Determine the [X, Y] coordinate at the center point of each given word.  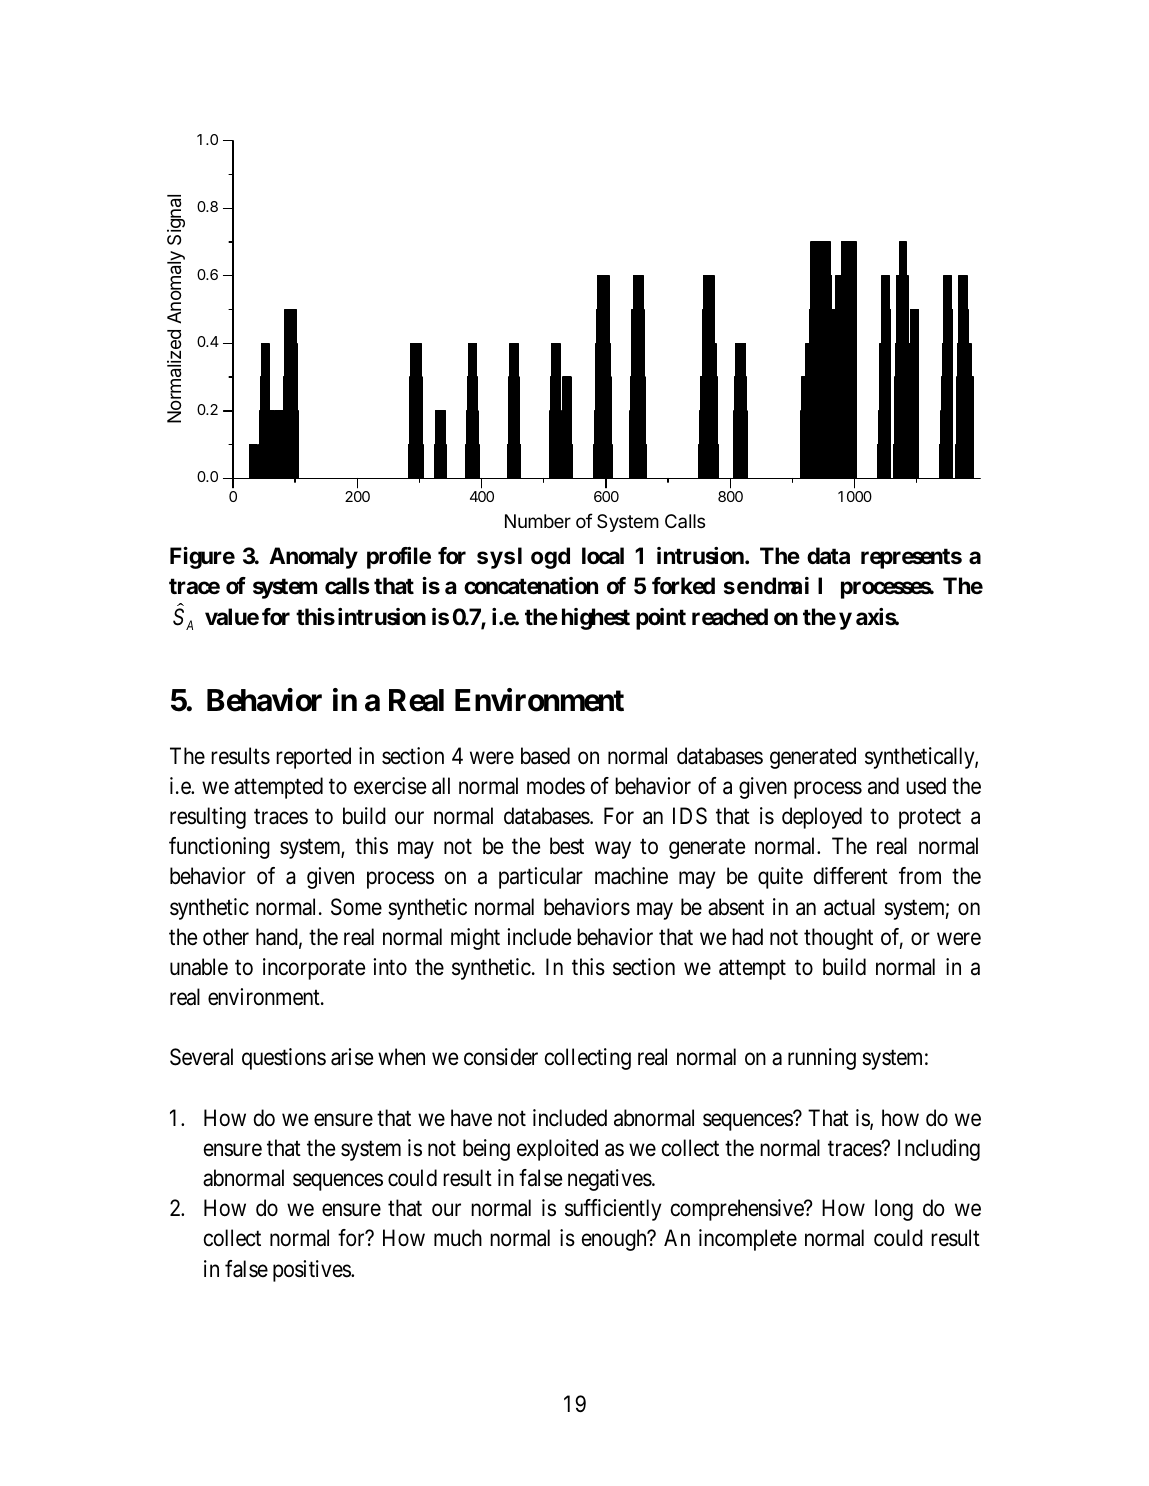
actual [849, 907]
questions [284, 1059]
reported [313, 758]
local [603, 556]
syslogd [523, 558]
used [926, 786]
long [894, 1210]
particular [541, 878]
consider [501, 1057]
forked [683, 585]
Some [356, 907]
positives [312, 1271]
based [545, 756]
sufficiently [613, 1210]
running [822, 1059]
